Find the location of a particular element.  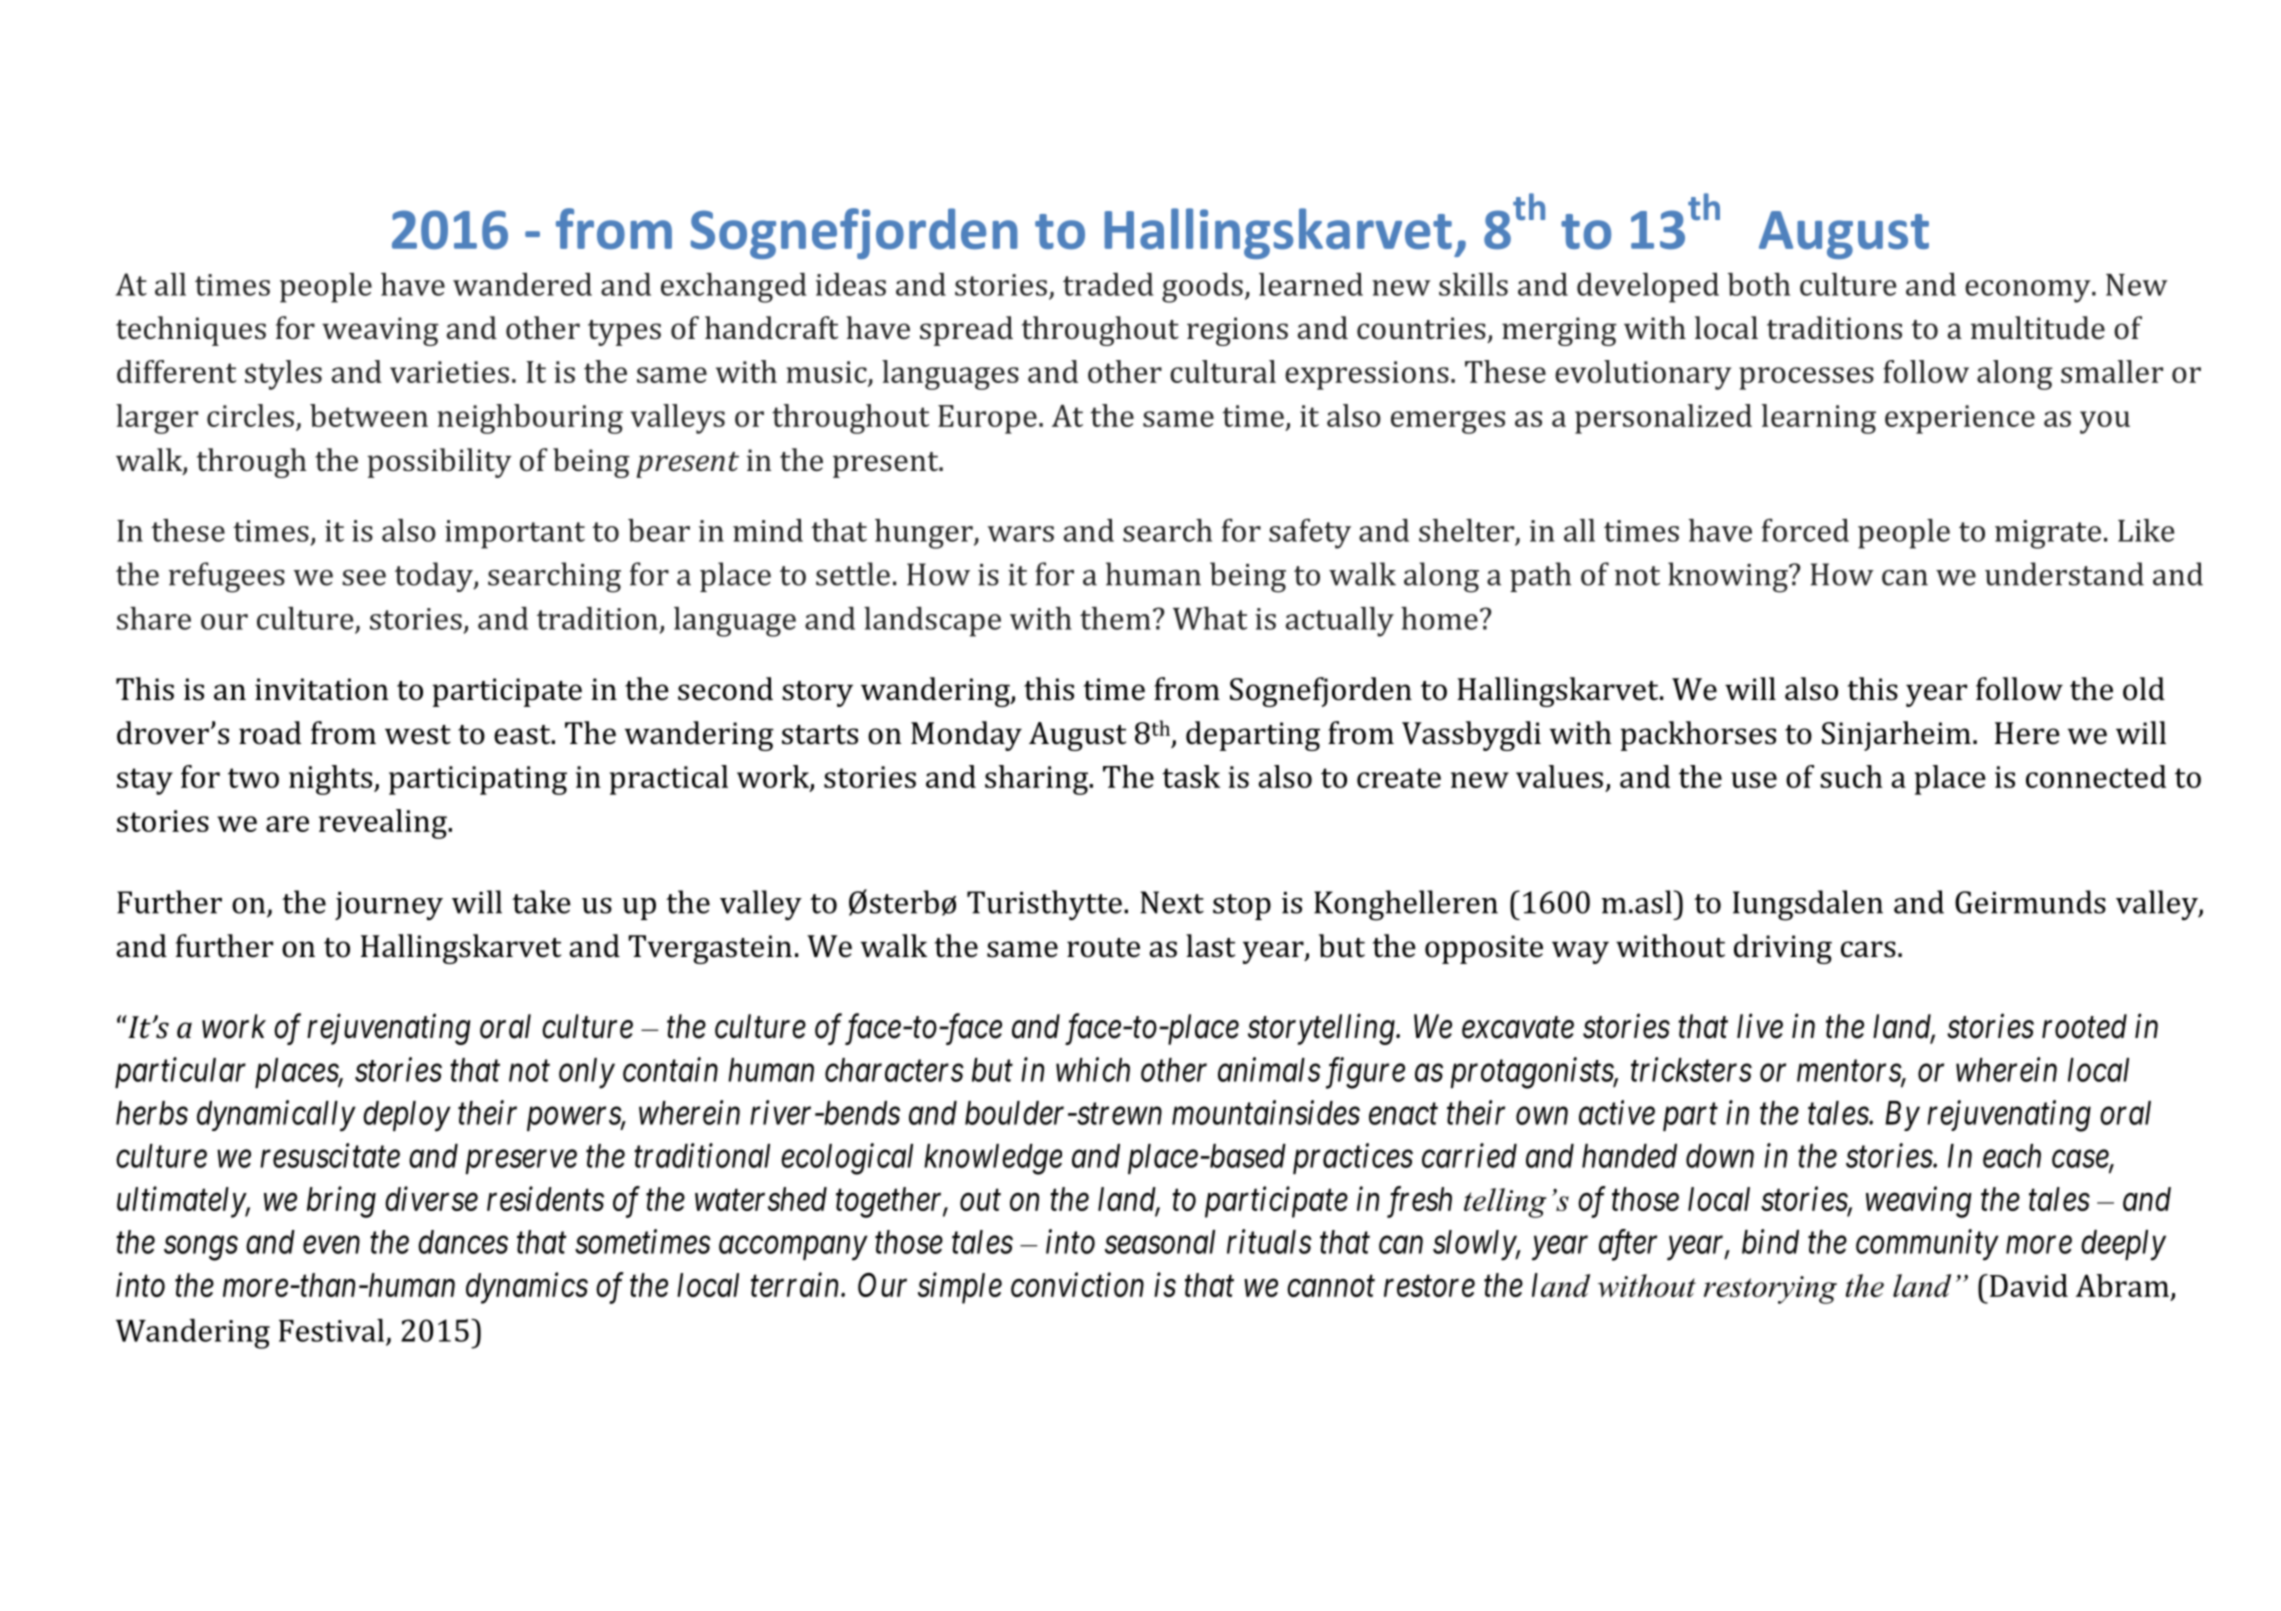

Festival is located at coordinates (331, 1330).
